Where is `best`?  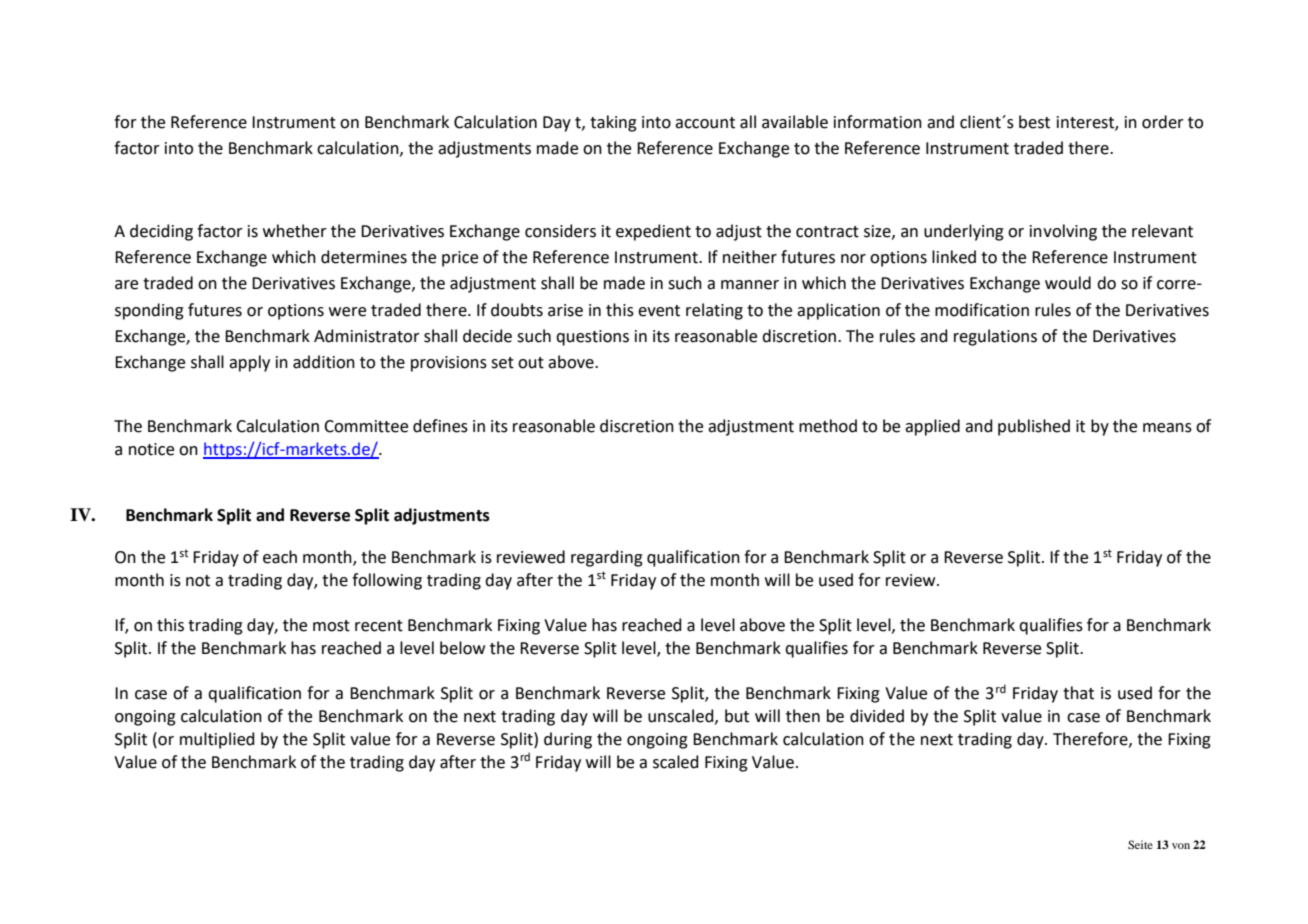
best is located at coordinates (1034, 122).
